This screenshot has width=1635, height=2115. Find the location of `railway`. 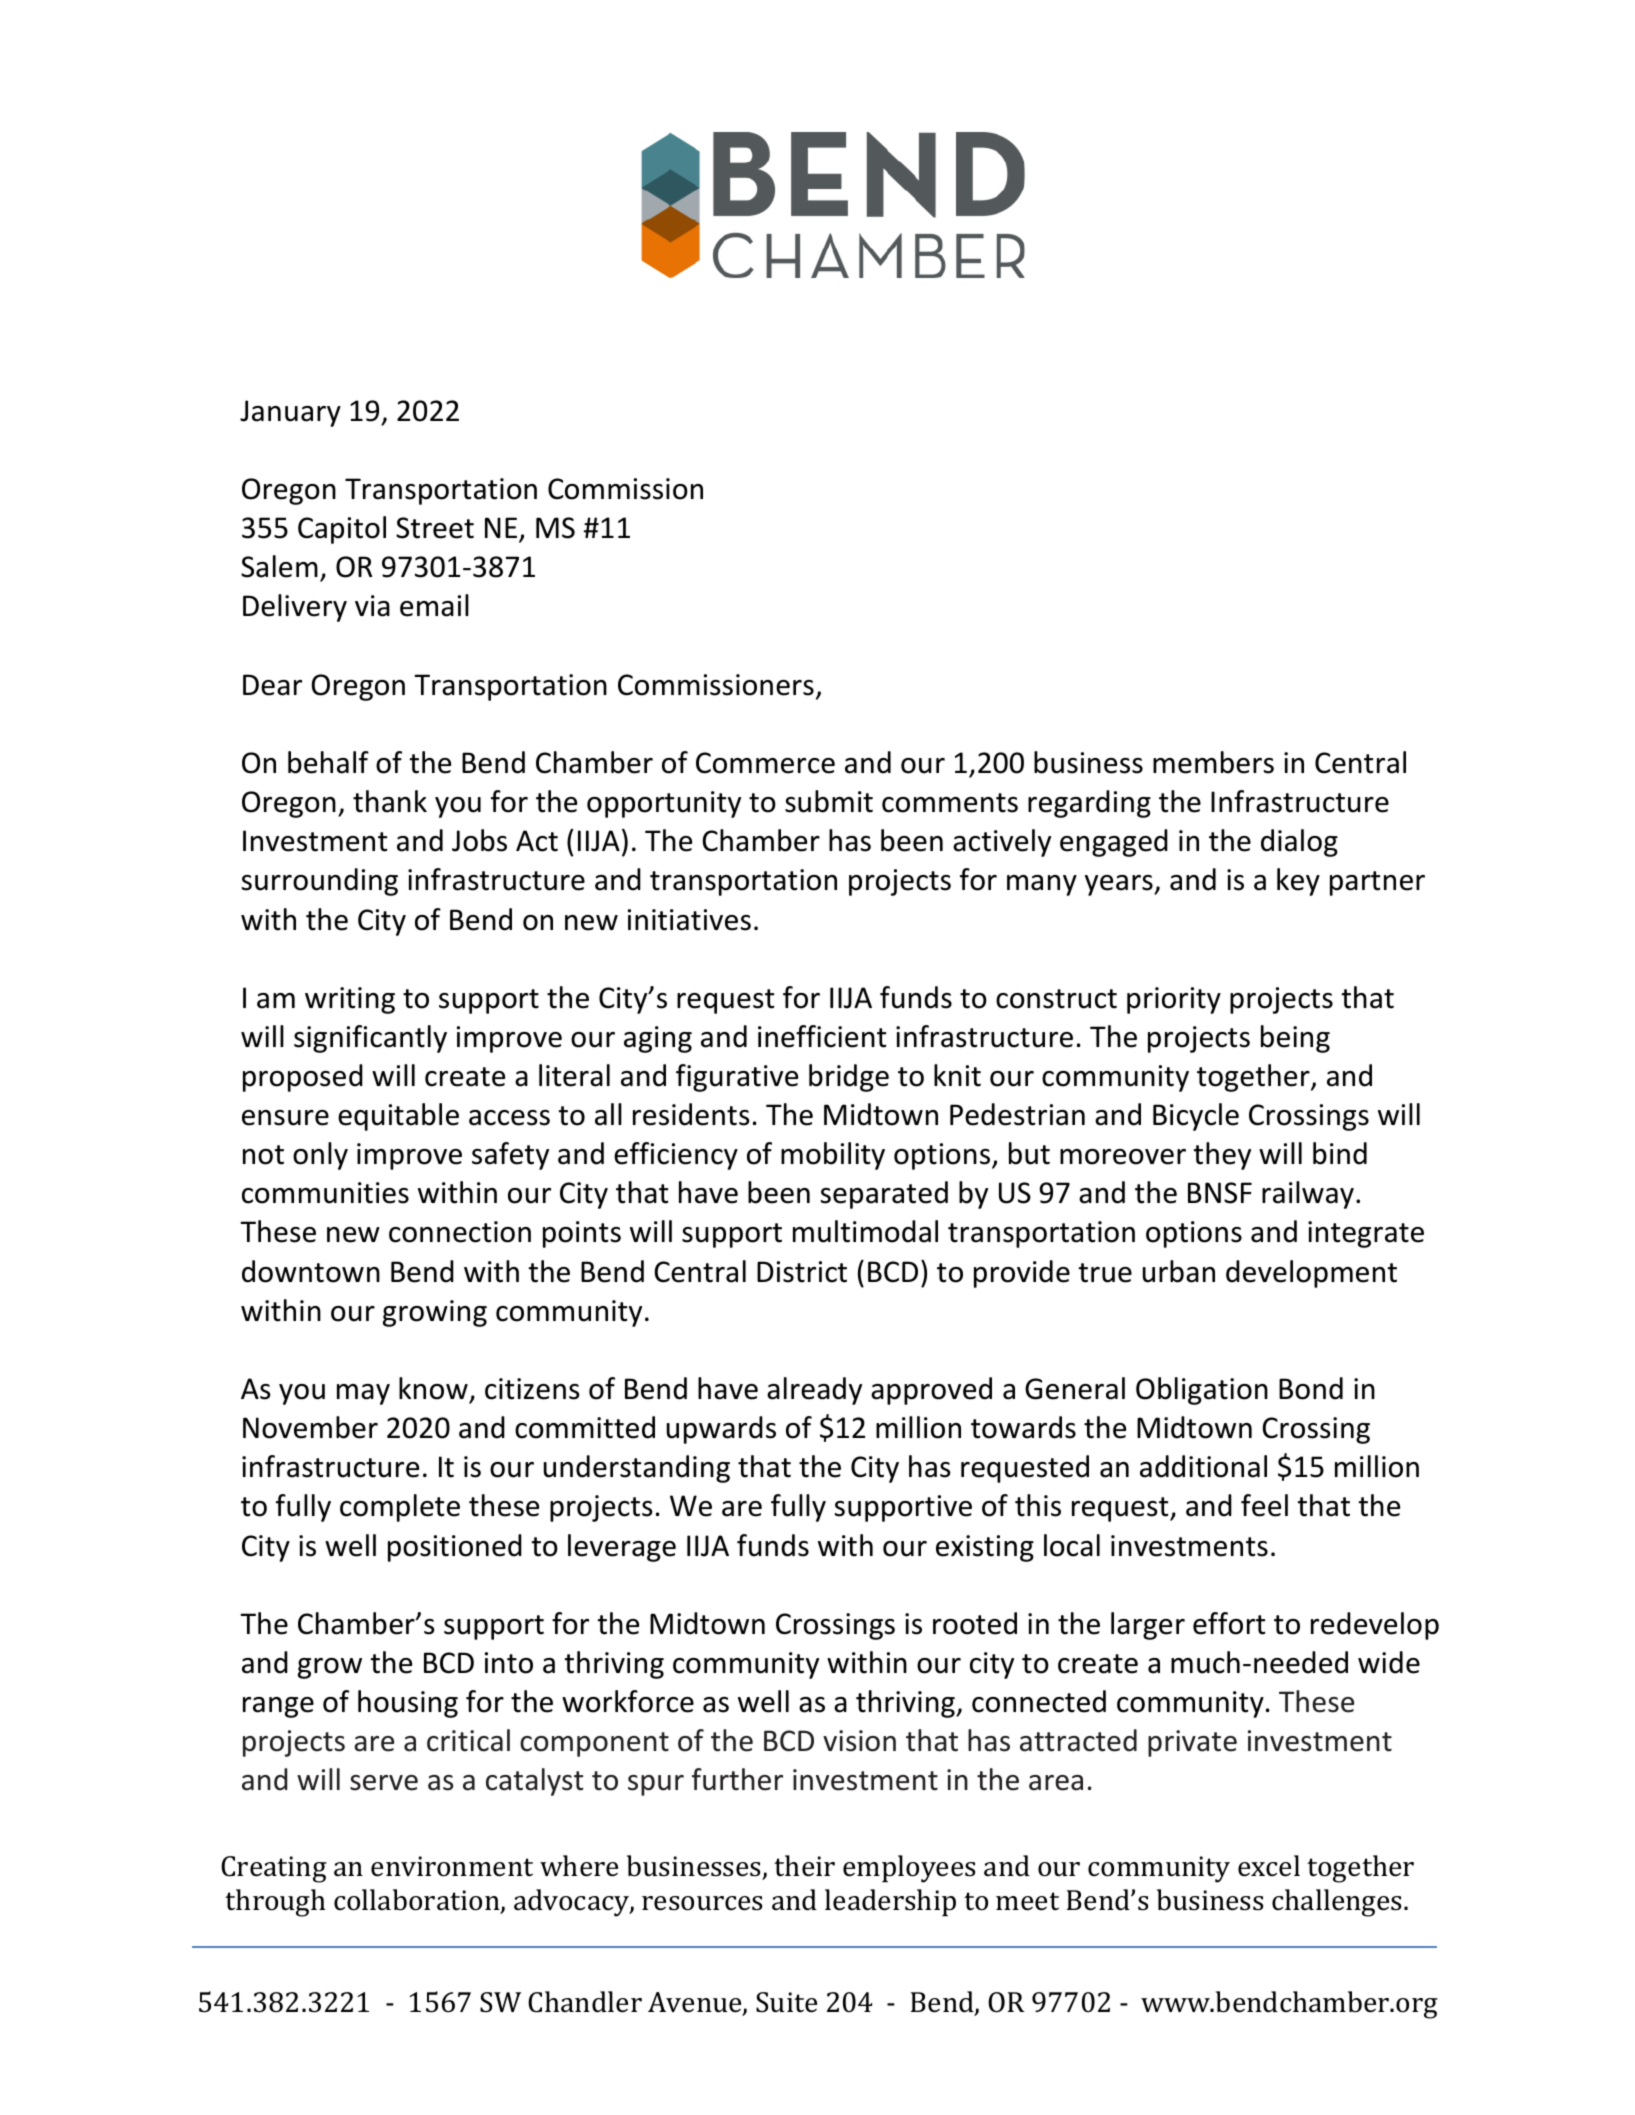

railway is located at coordinates (1308, 1195).
